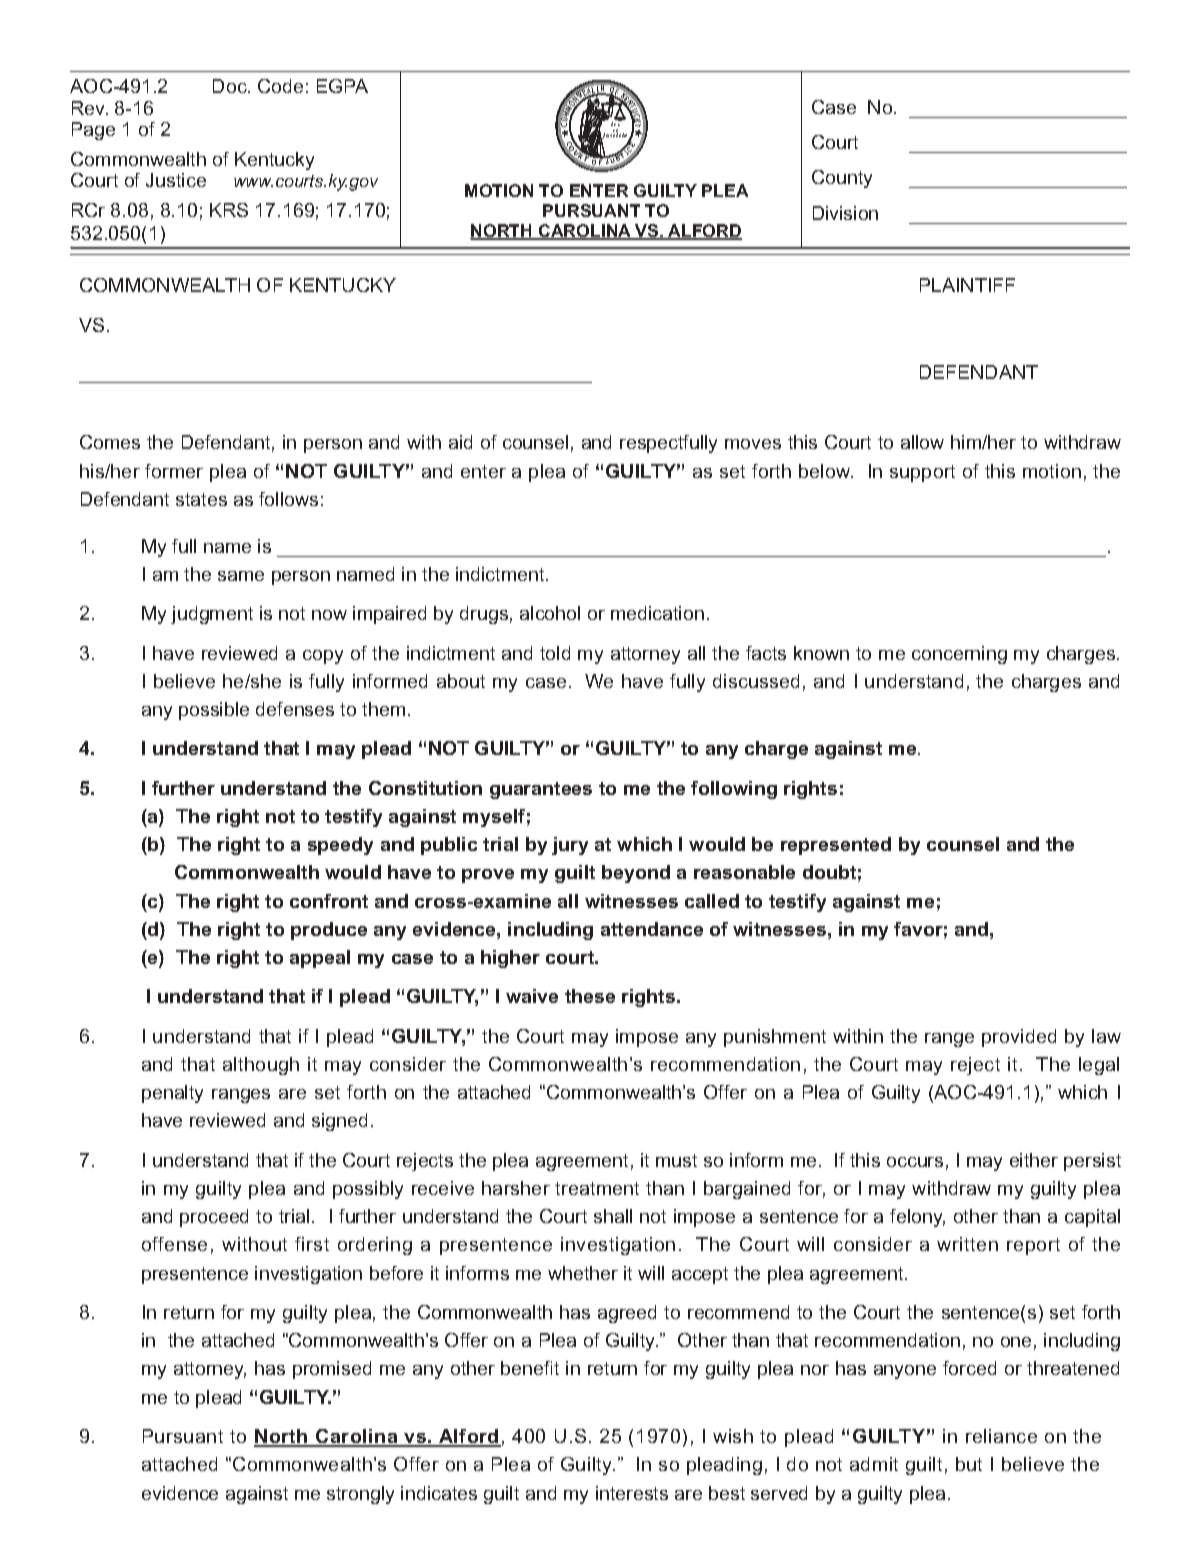  What do you see at coordinates (541, 790) in the page?
I see `guarantees` at bounding box center [541, 790].
